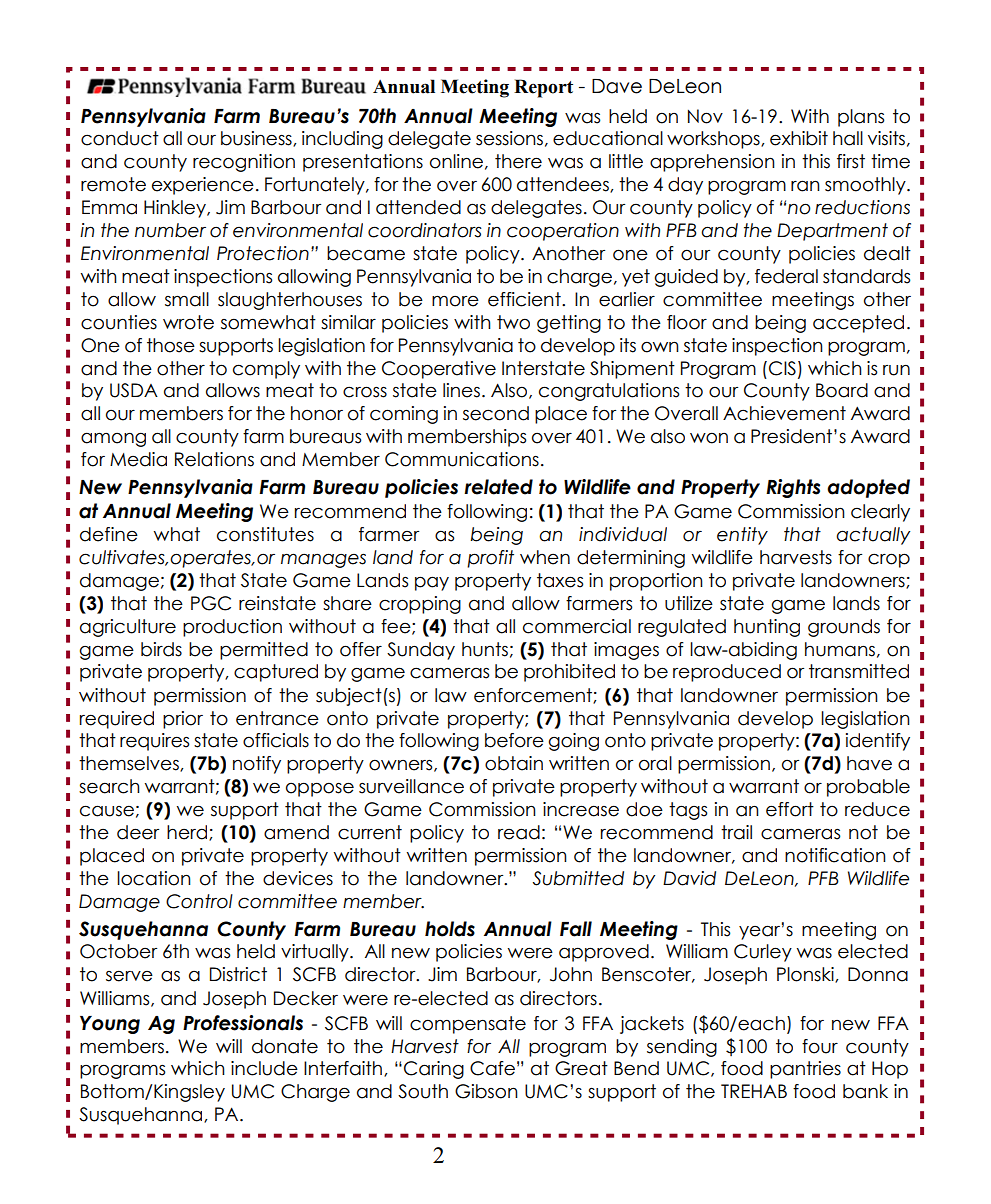  Describe the element at coordinates (805, 1070) in the image. I see `pantries` at that location.
